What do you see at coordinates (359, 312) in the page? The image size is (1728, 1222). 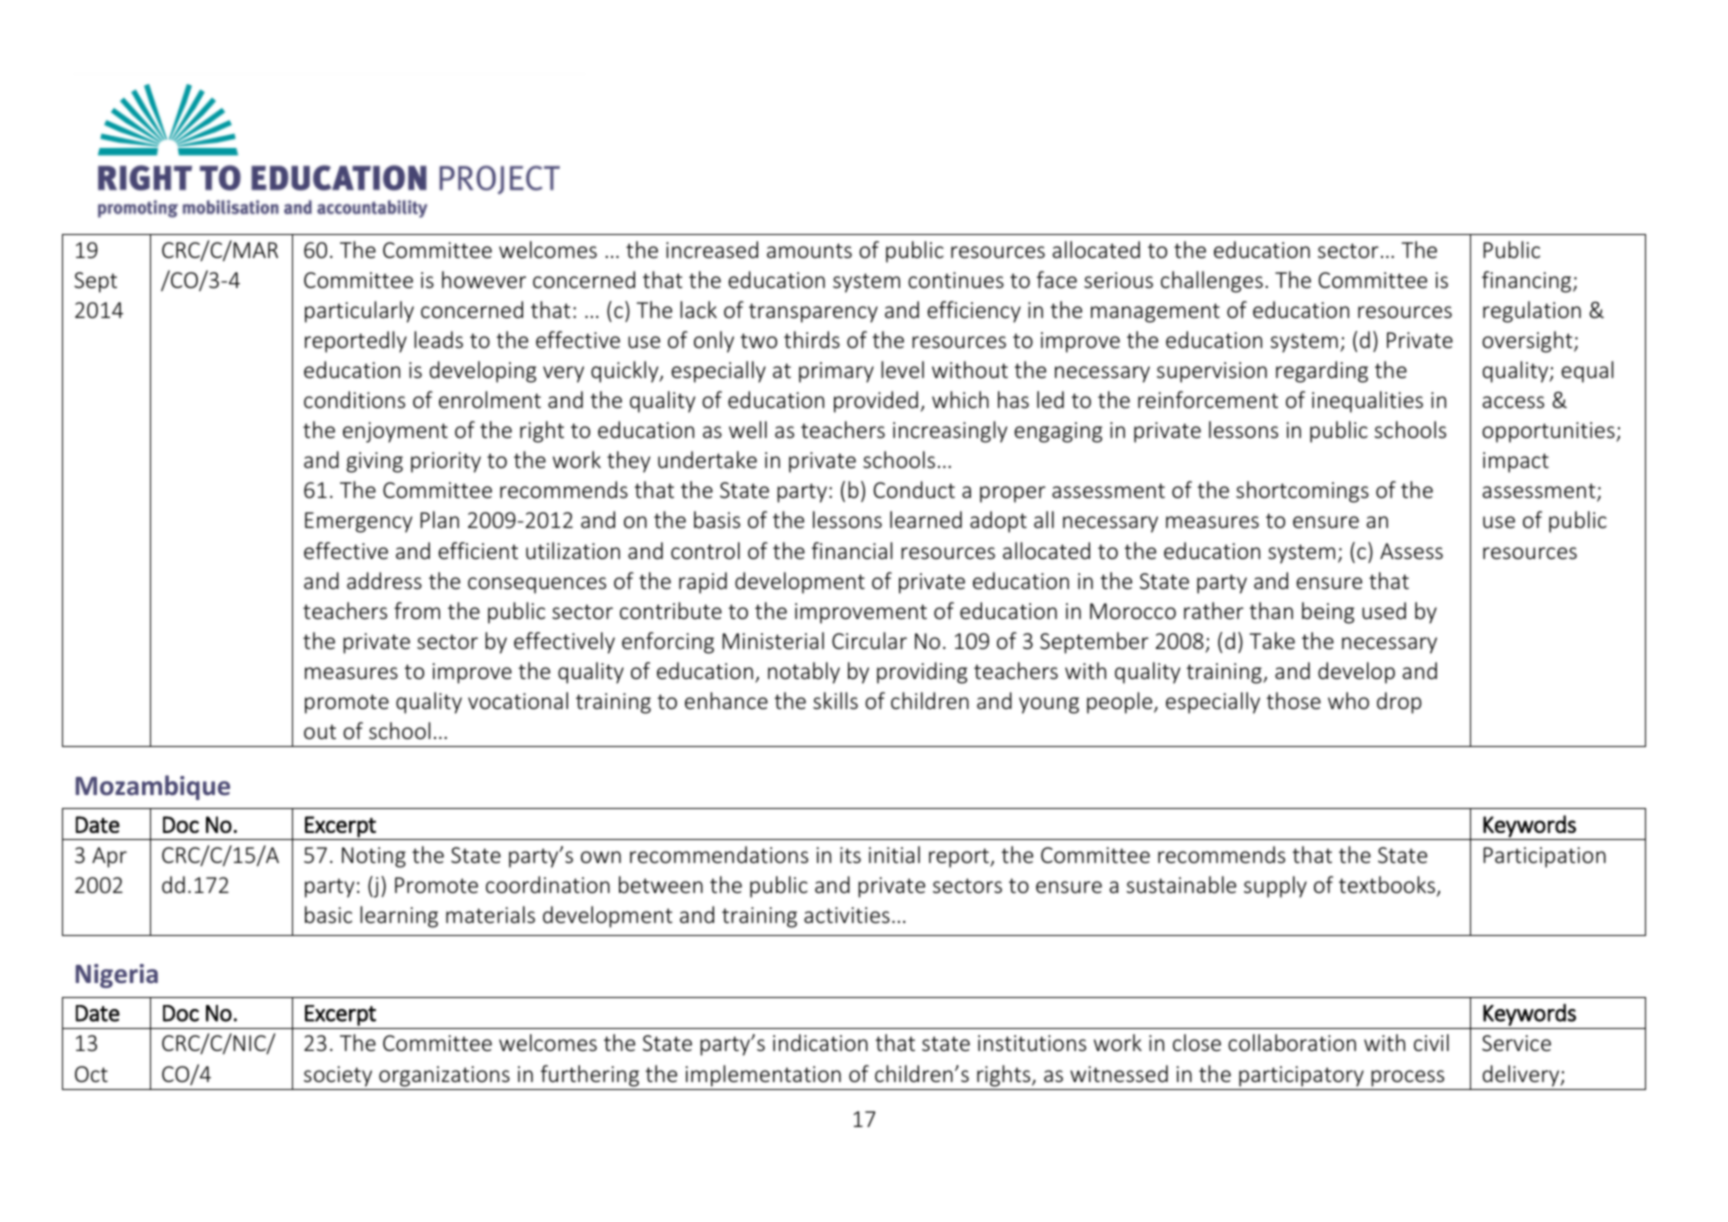 I see `particularly` at bounding box center [359, 312].
